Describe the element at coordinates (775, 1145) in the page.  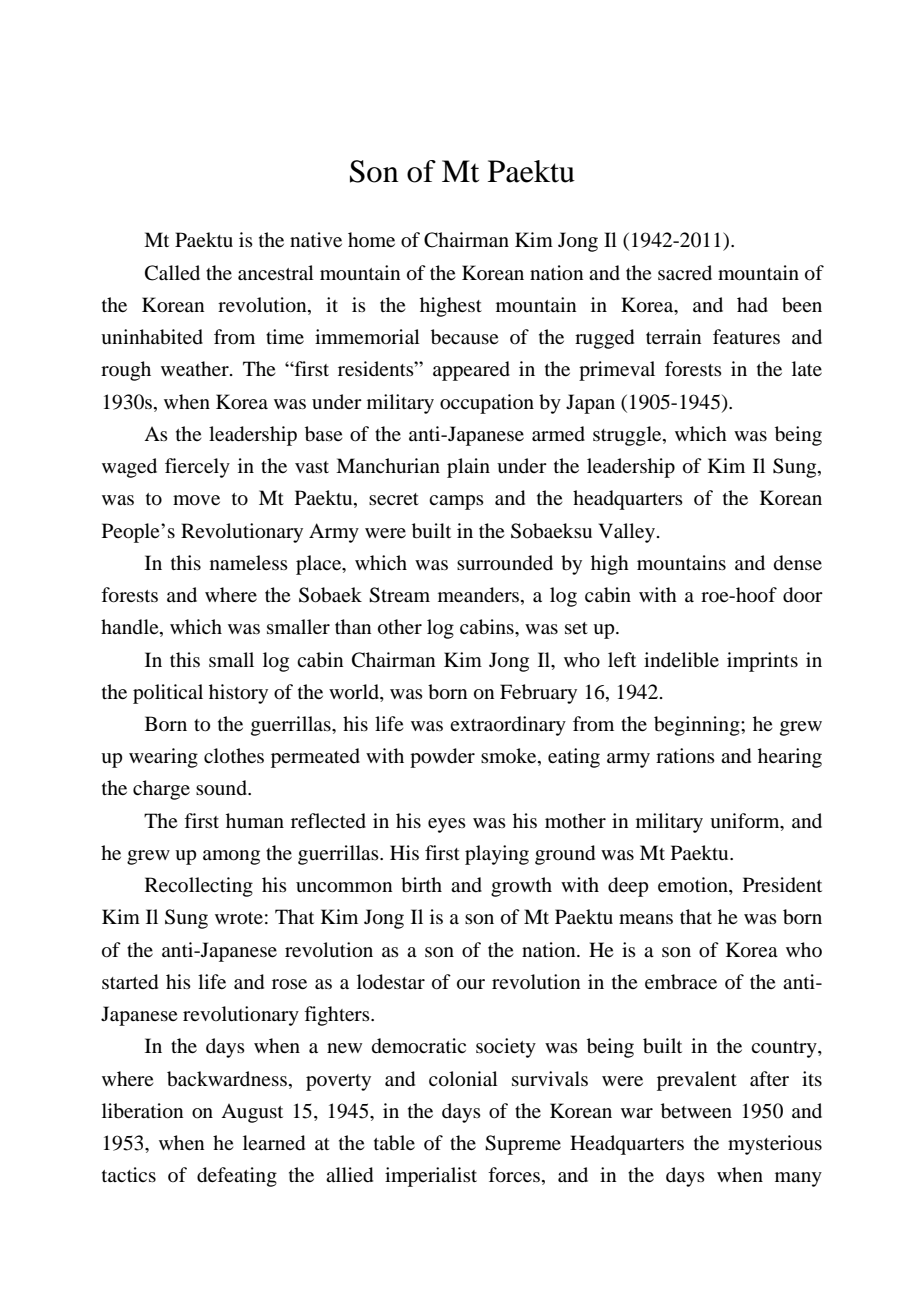
I see `mysterious` at that location.
